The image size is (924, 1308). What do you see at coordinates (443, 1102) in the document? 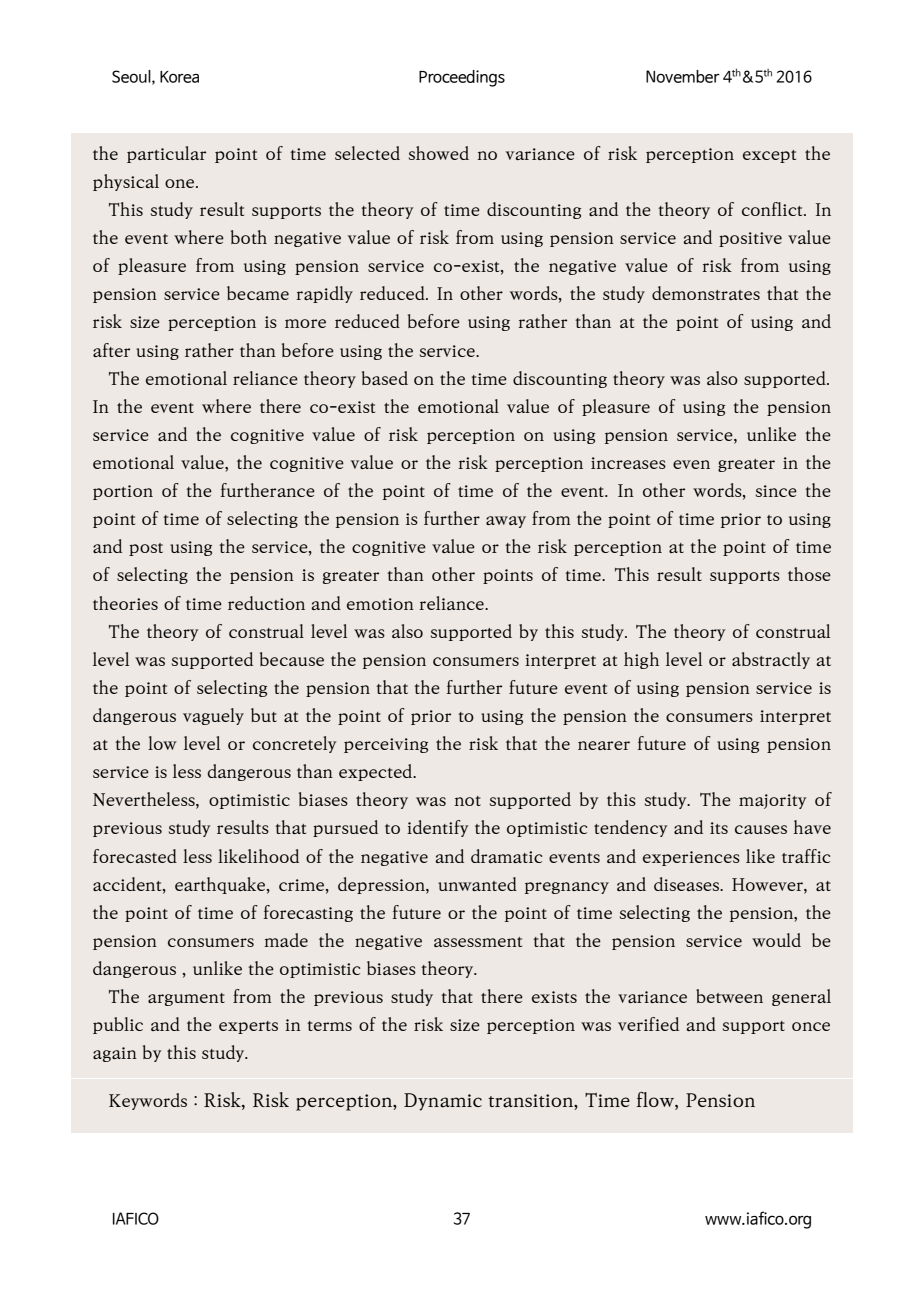
I see `Dynamic` at bounding box center [443, 1102].
